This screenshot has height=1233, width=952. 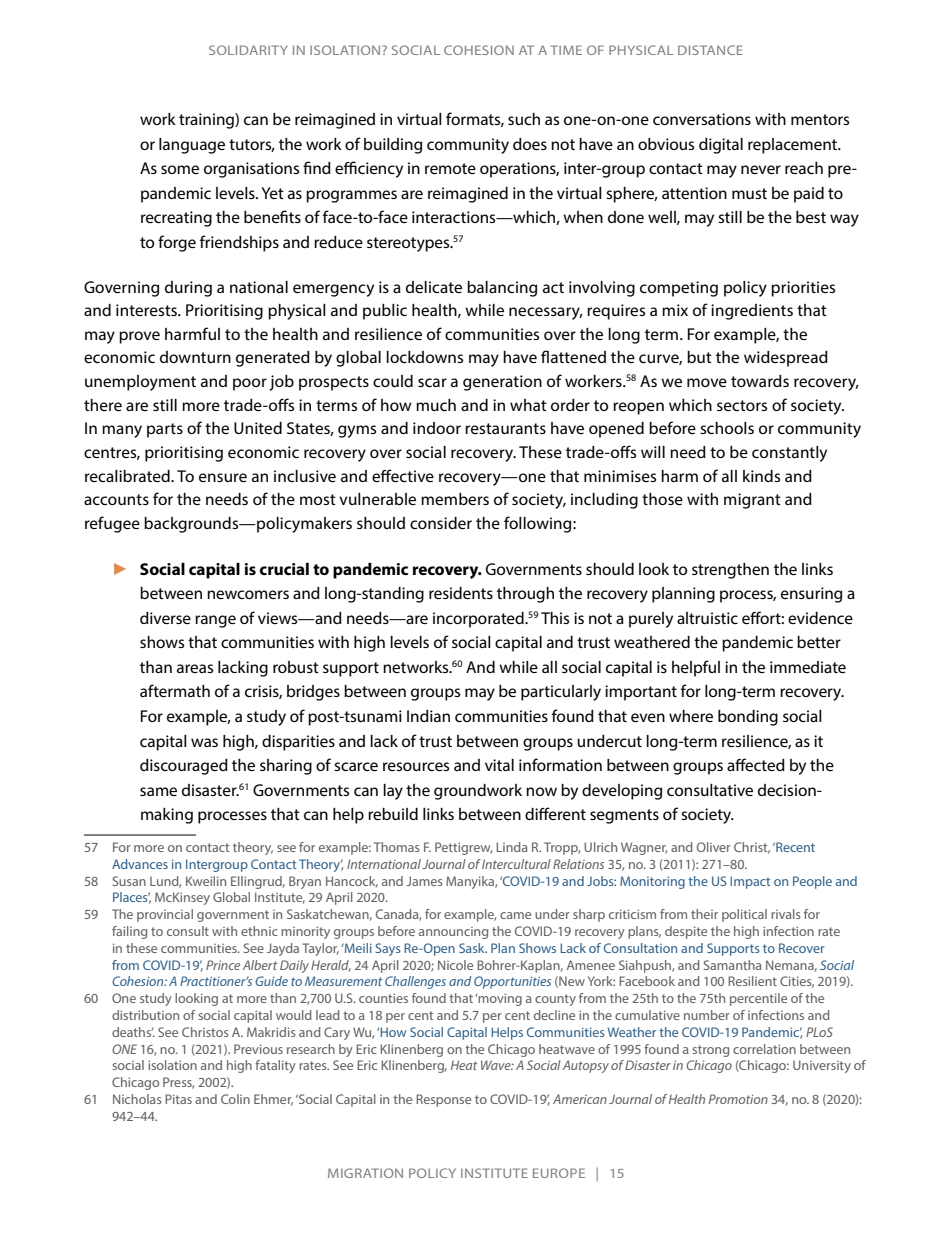 I want to click on remote, so click(x=450, y=168).
